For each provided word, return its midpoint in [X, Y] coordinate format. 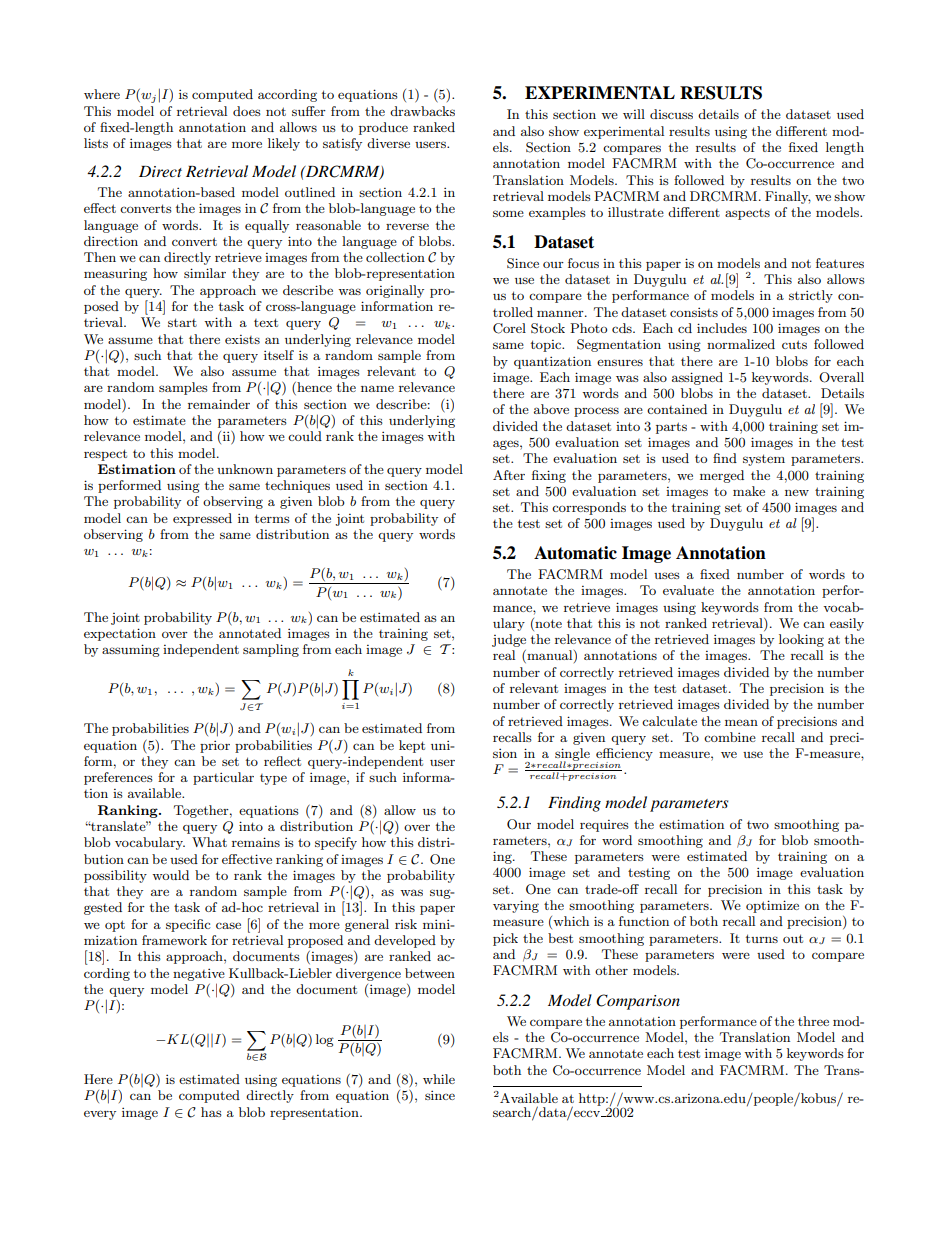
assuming [131, 650]
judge [509, 640]
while [439, 1079]
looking [801, 640]
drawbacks [422, 111]
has [211, 1112]
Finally [788, 197]
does [247, 111]
